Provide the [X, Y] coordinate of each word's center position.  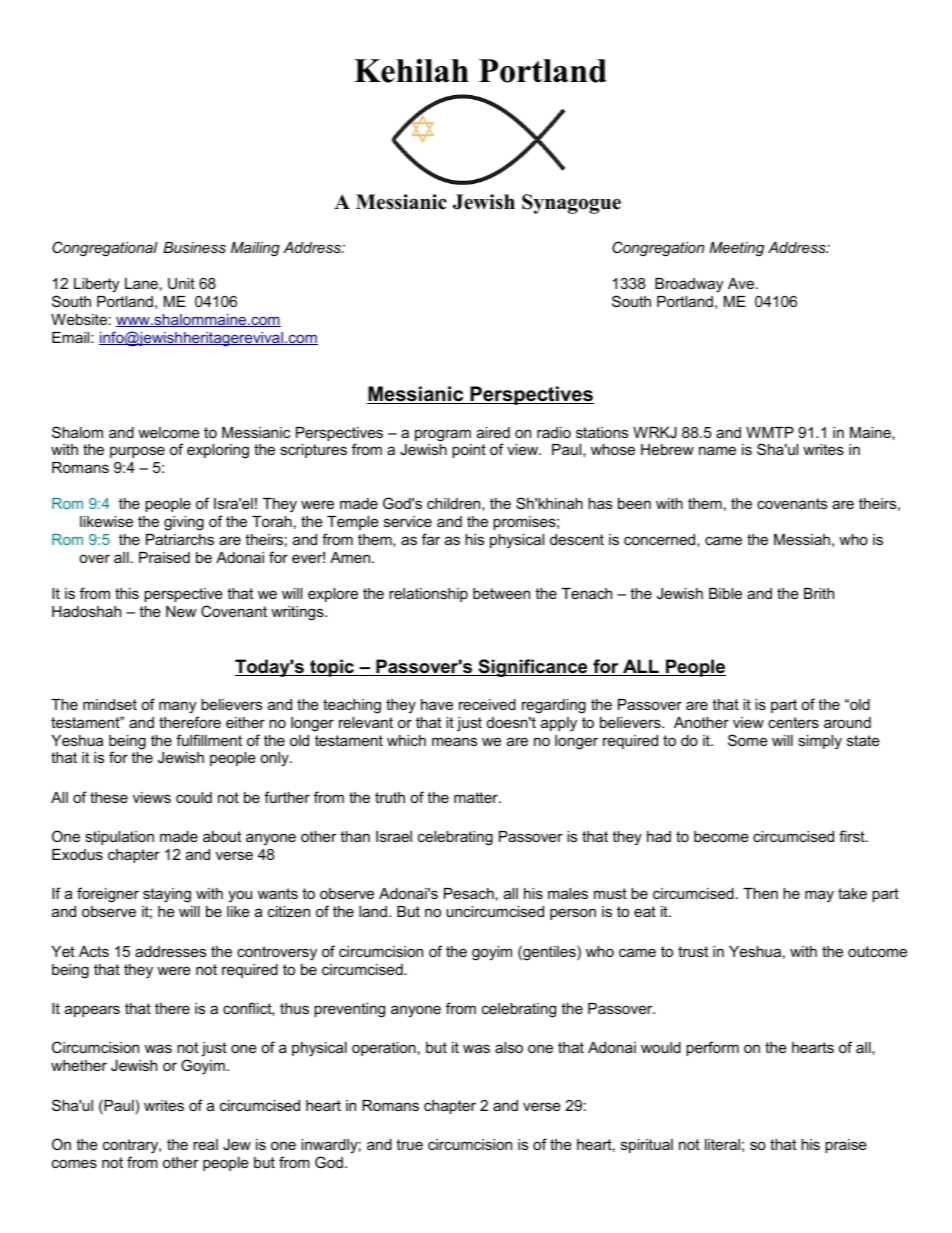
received [487, 704]
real [205, 1144]
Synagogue [571, 204]
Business [194, 247]
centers [793, 722]
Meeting [736, 249]
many [177, 707]
